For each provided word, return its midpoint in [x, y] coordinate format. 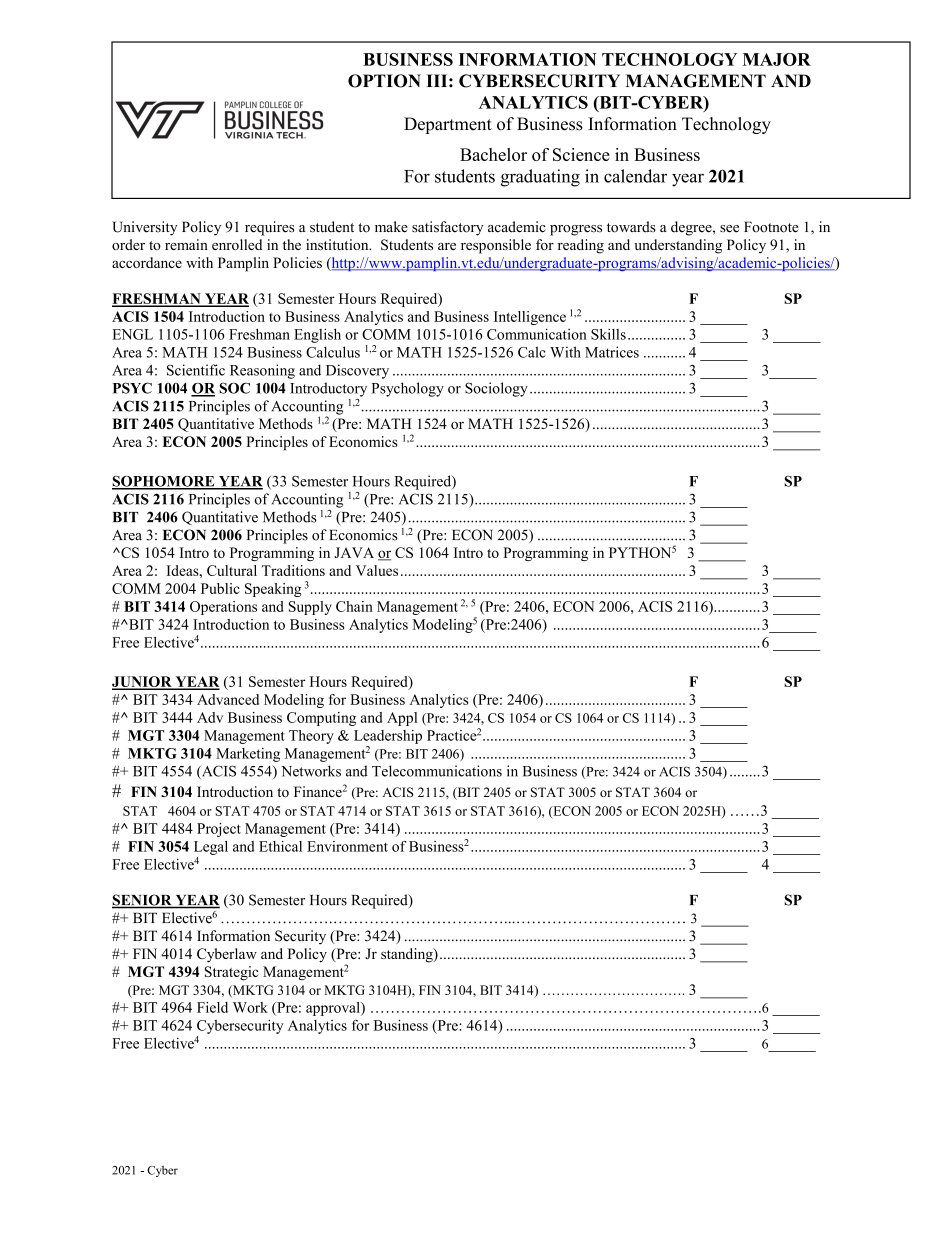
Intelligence [530, 318]
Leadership [388, 737]
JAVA [354, 552]
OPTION [384, 81]
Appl [402, 719]
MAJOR [777, 59]
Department [448, 125]
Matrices [612, 352]
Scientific [196, 370]
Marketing [248, 755]
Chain [354, 606]
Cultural [232, 570]
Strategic [232, 973]
